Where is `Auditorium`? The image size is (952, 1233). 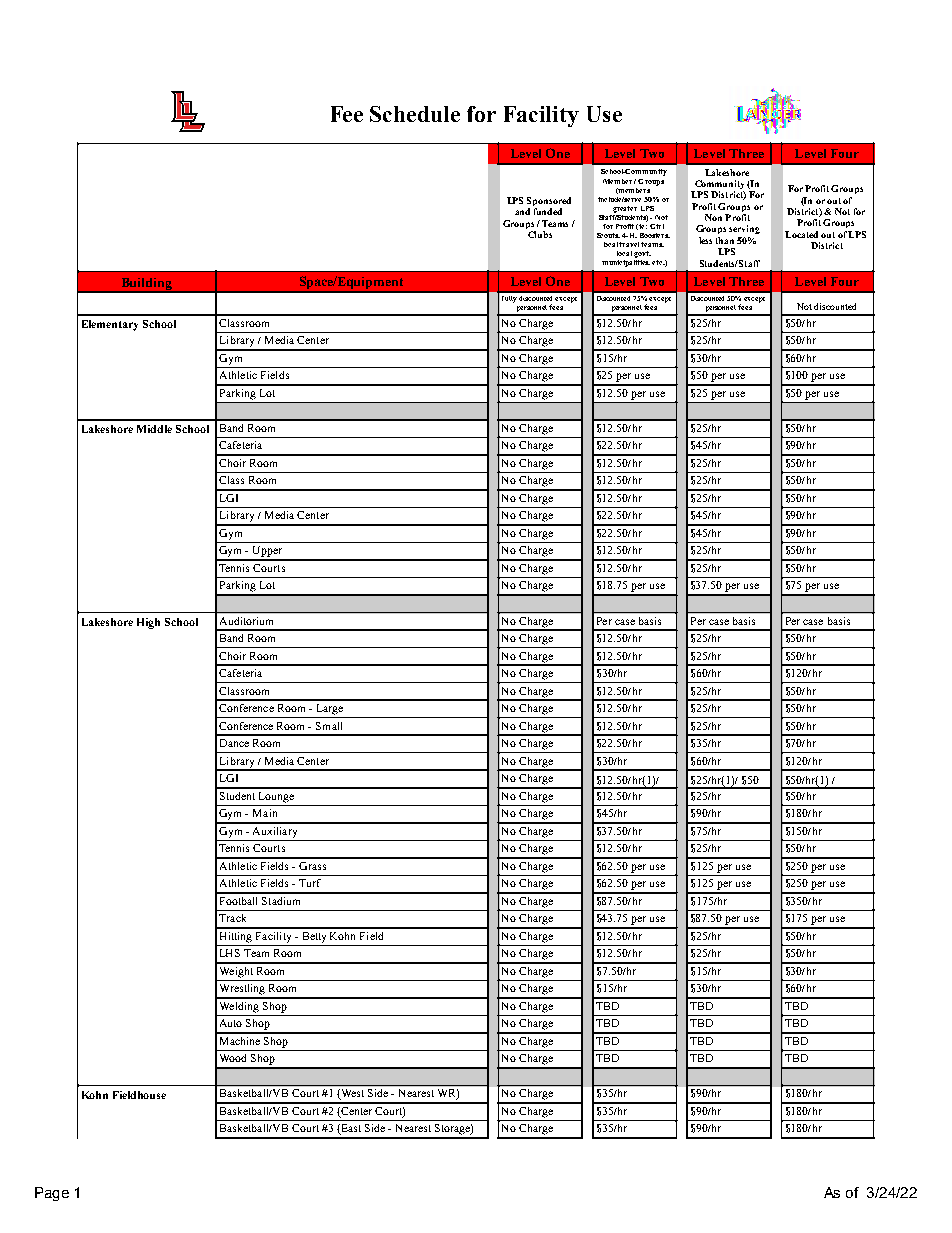
Auditorium is located at coordinates (246, 621).
